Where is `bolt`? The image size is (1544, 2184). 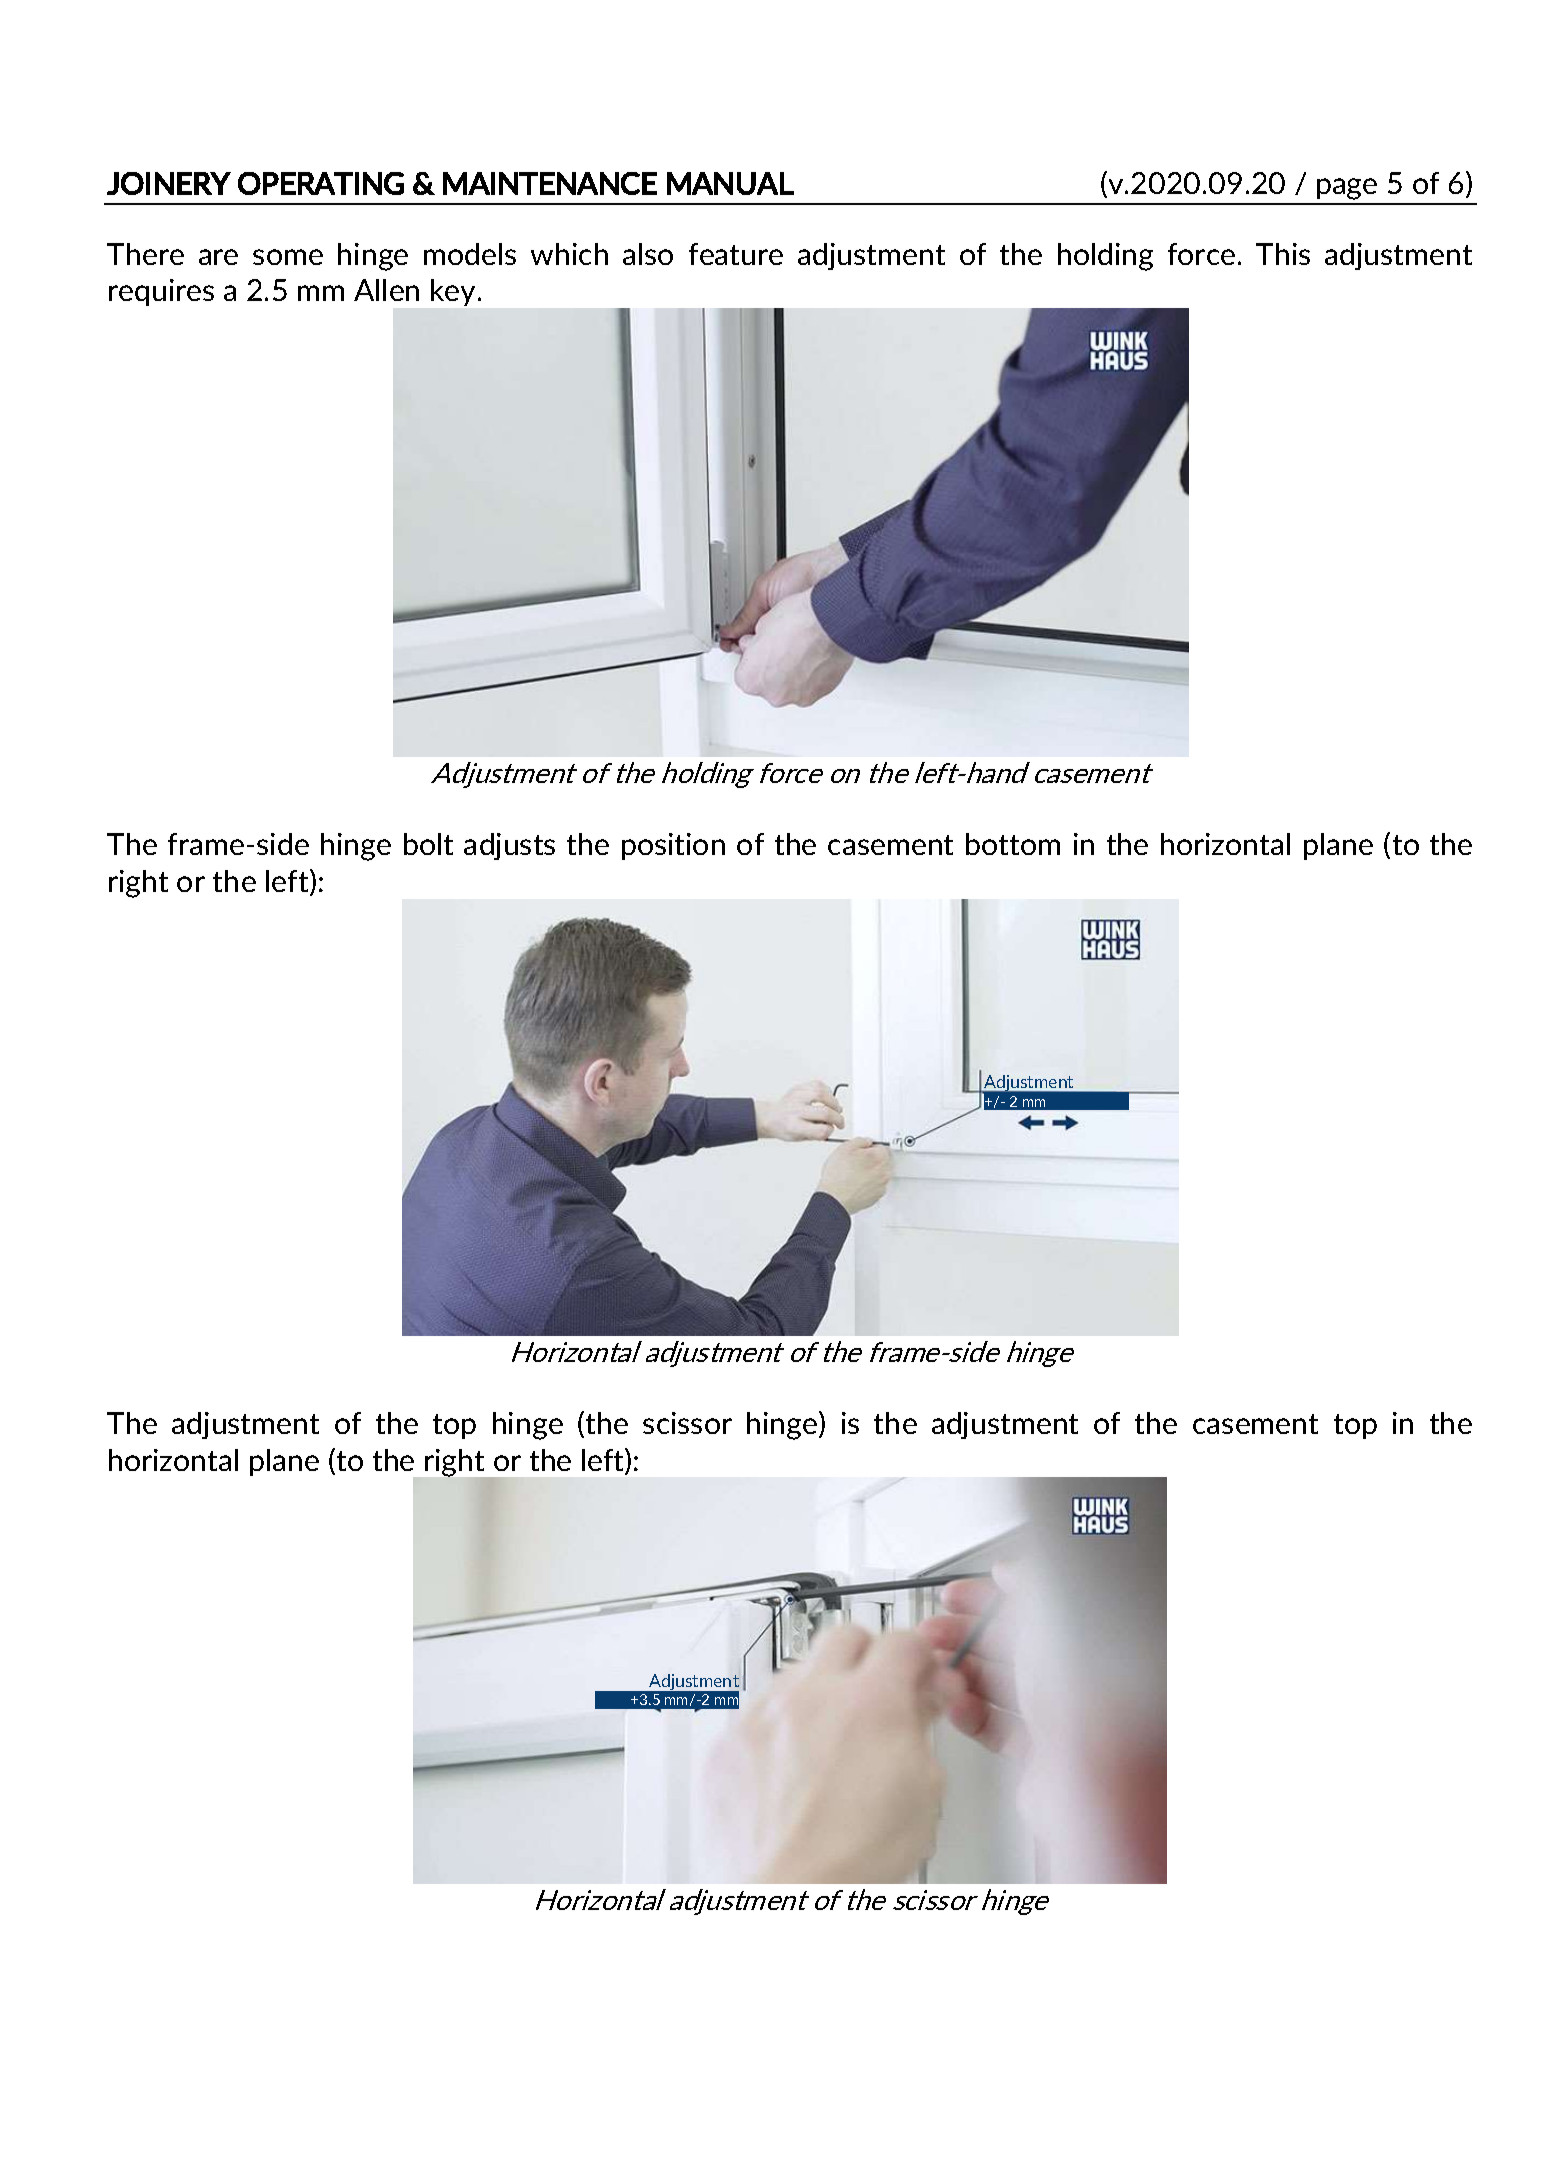
bolt is located at coordinates (428, 844).
